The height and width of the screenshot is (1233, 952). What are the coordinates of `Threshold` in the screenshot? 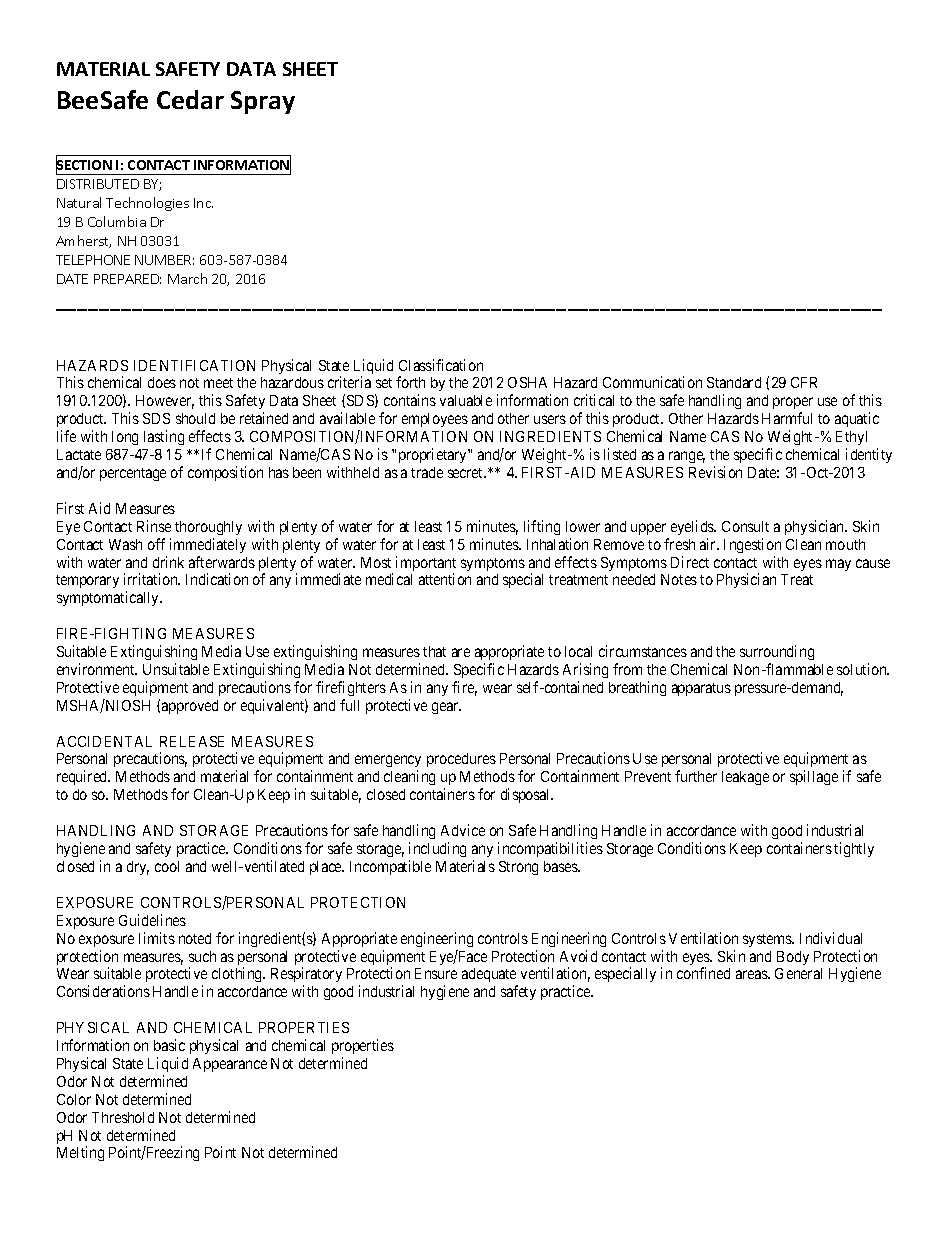 It's located at (123, 1117).
